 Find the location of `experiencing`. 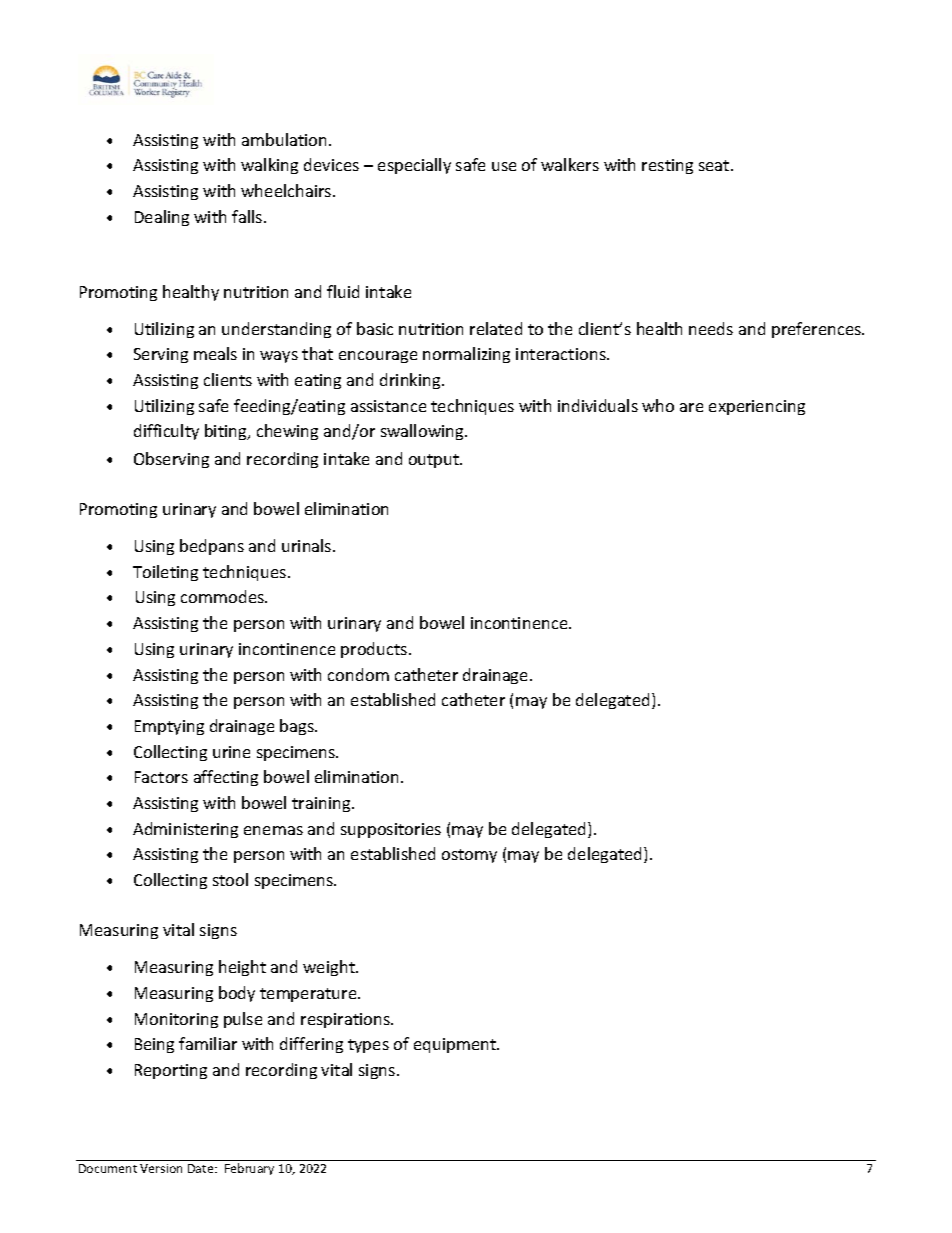

experiencing is located at coordinates (757, 407).
